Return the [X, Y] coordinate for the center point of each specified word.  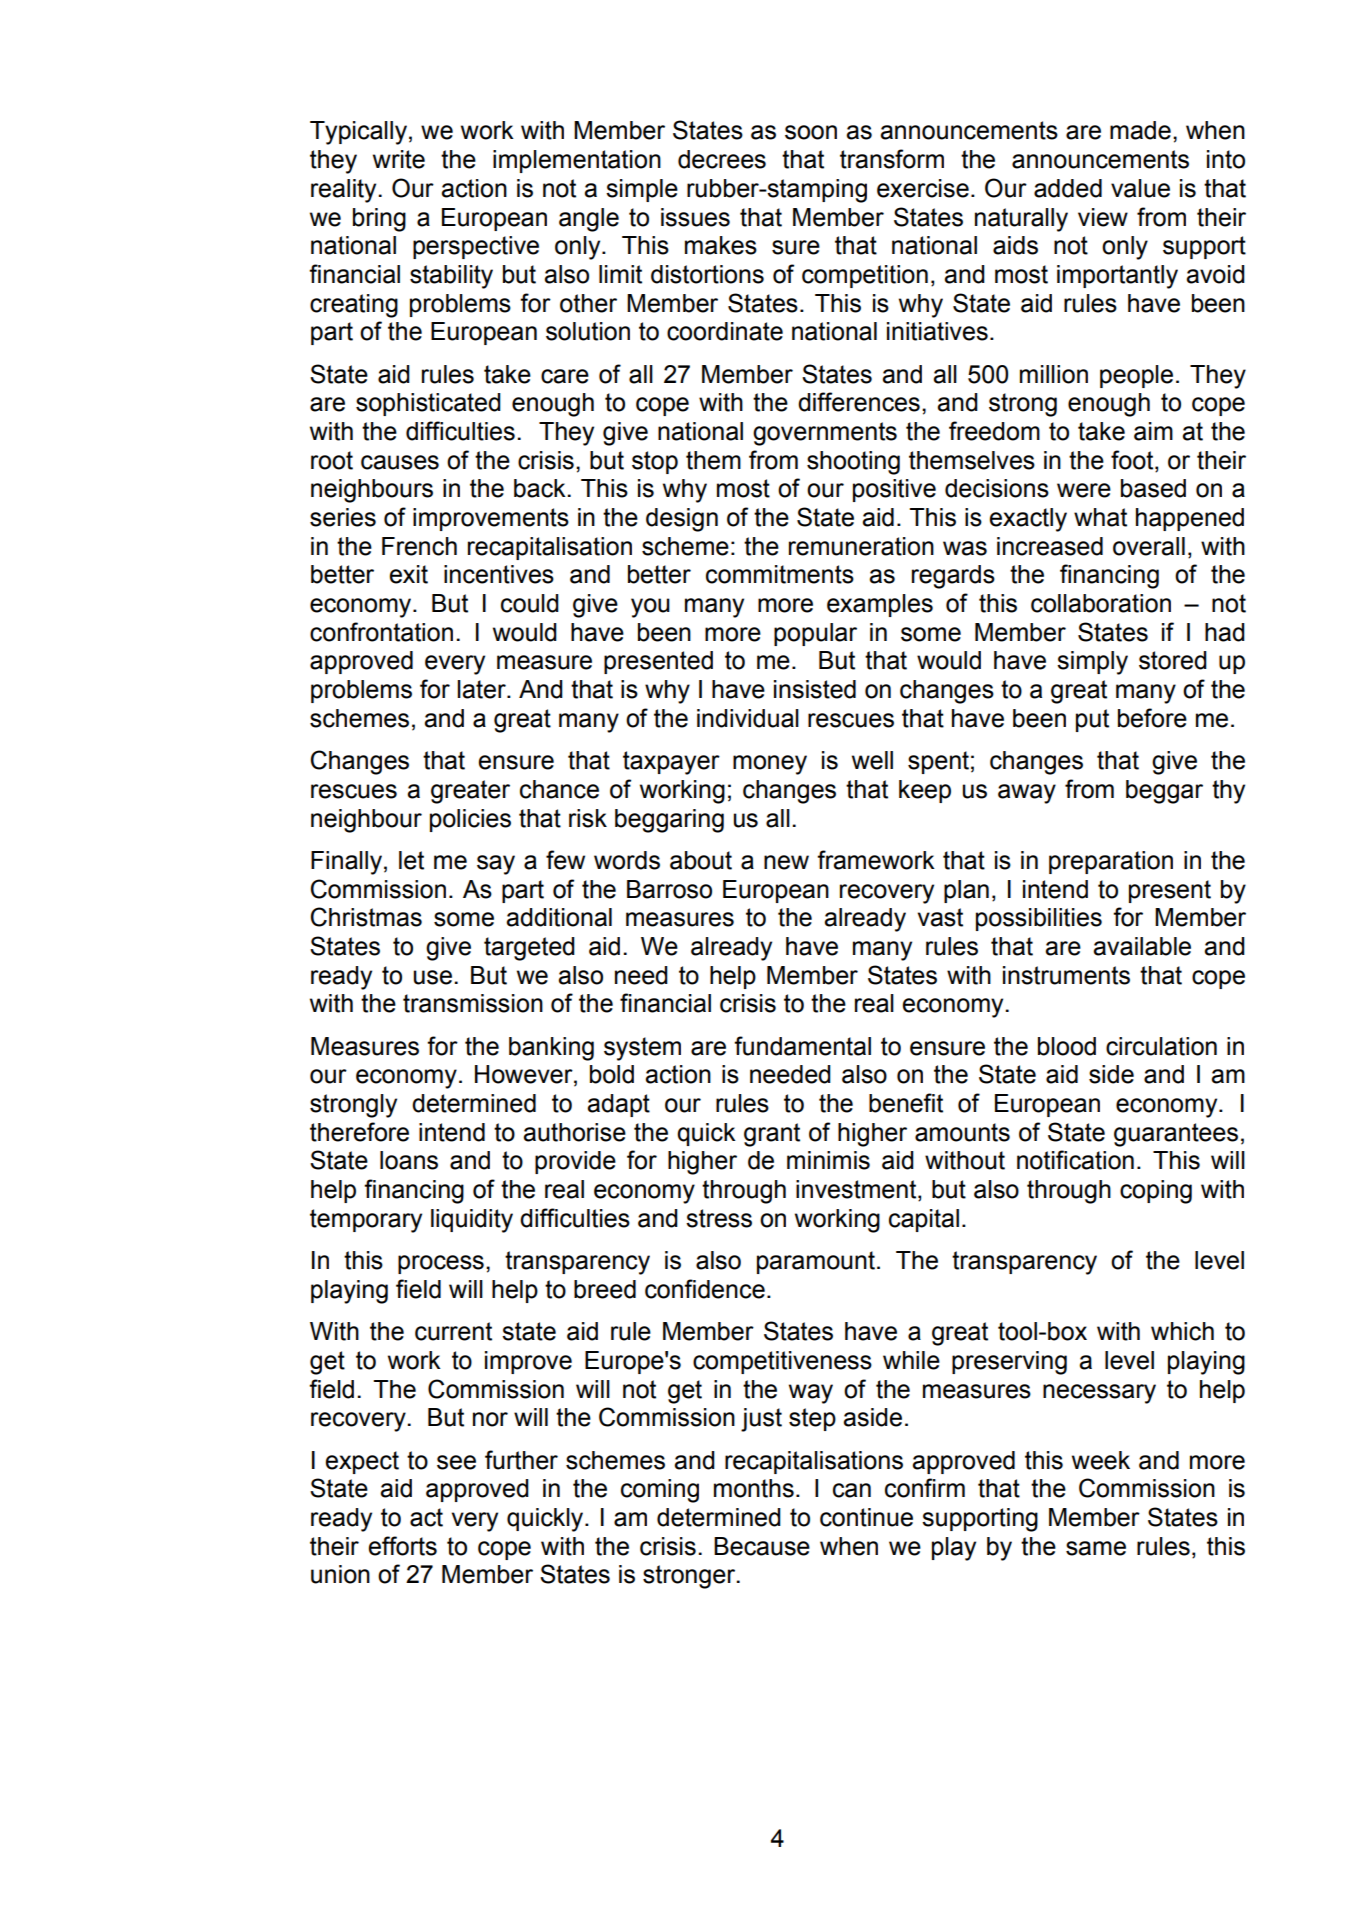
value [1140, 188]
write [399, 159]
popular [815, 634]
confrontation [381, 632]
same [1096, 1548]
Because [762, 1546]
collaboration [1101, 603]
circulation [1161, 1046]
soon [811, 132]
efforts [403, 1546]
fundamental [802, 1046]
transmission [473, 1003]
